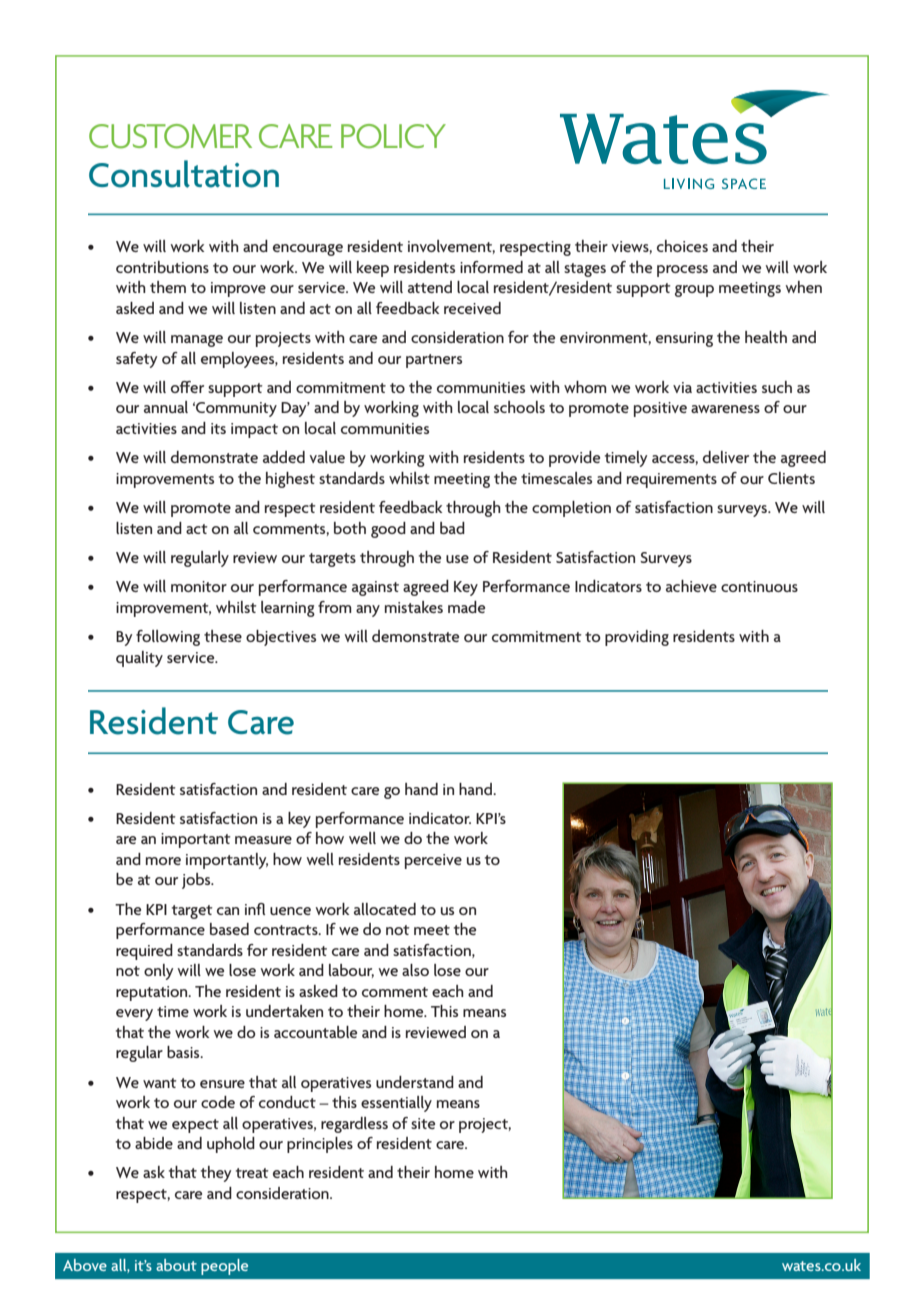  Describe the element at coordinates (166, 407) in the page. I see `annual` at that location.
